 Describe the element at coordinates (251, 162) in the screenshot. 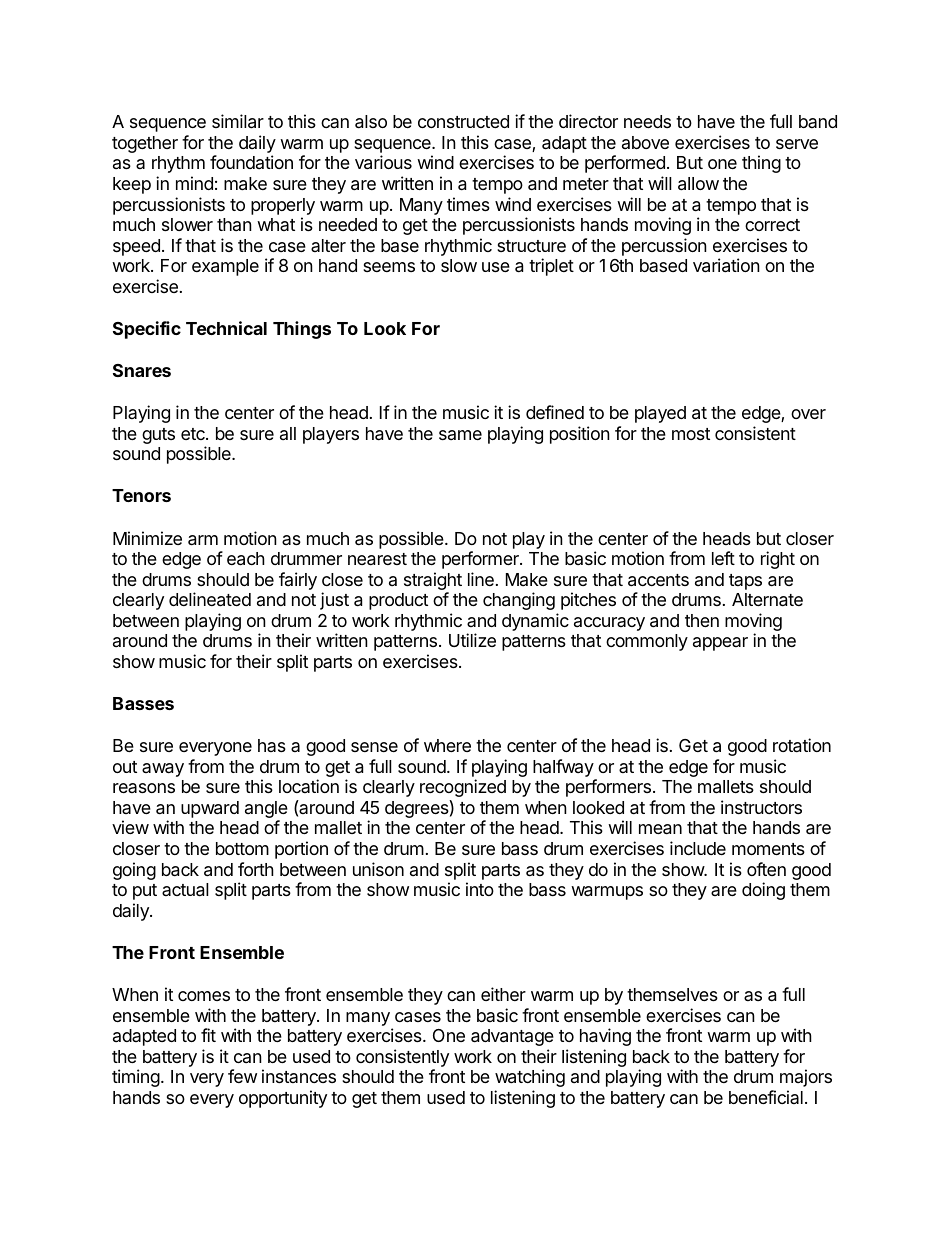

I see `foundation` at that location.
